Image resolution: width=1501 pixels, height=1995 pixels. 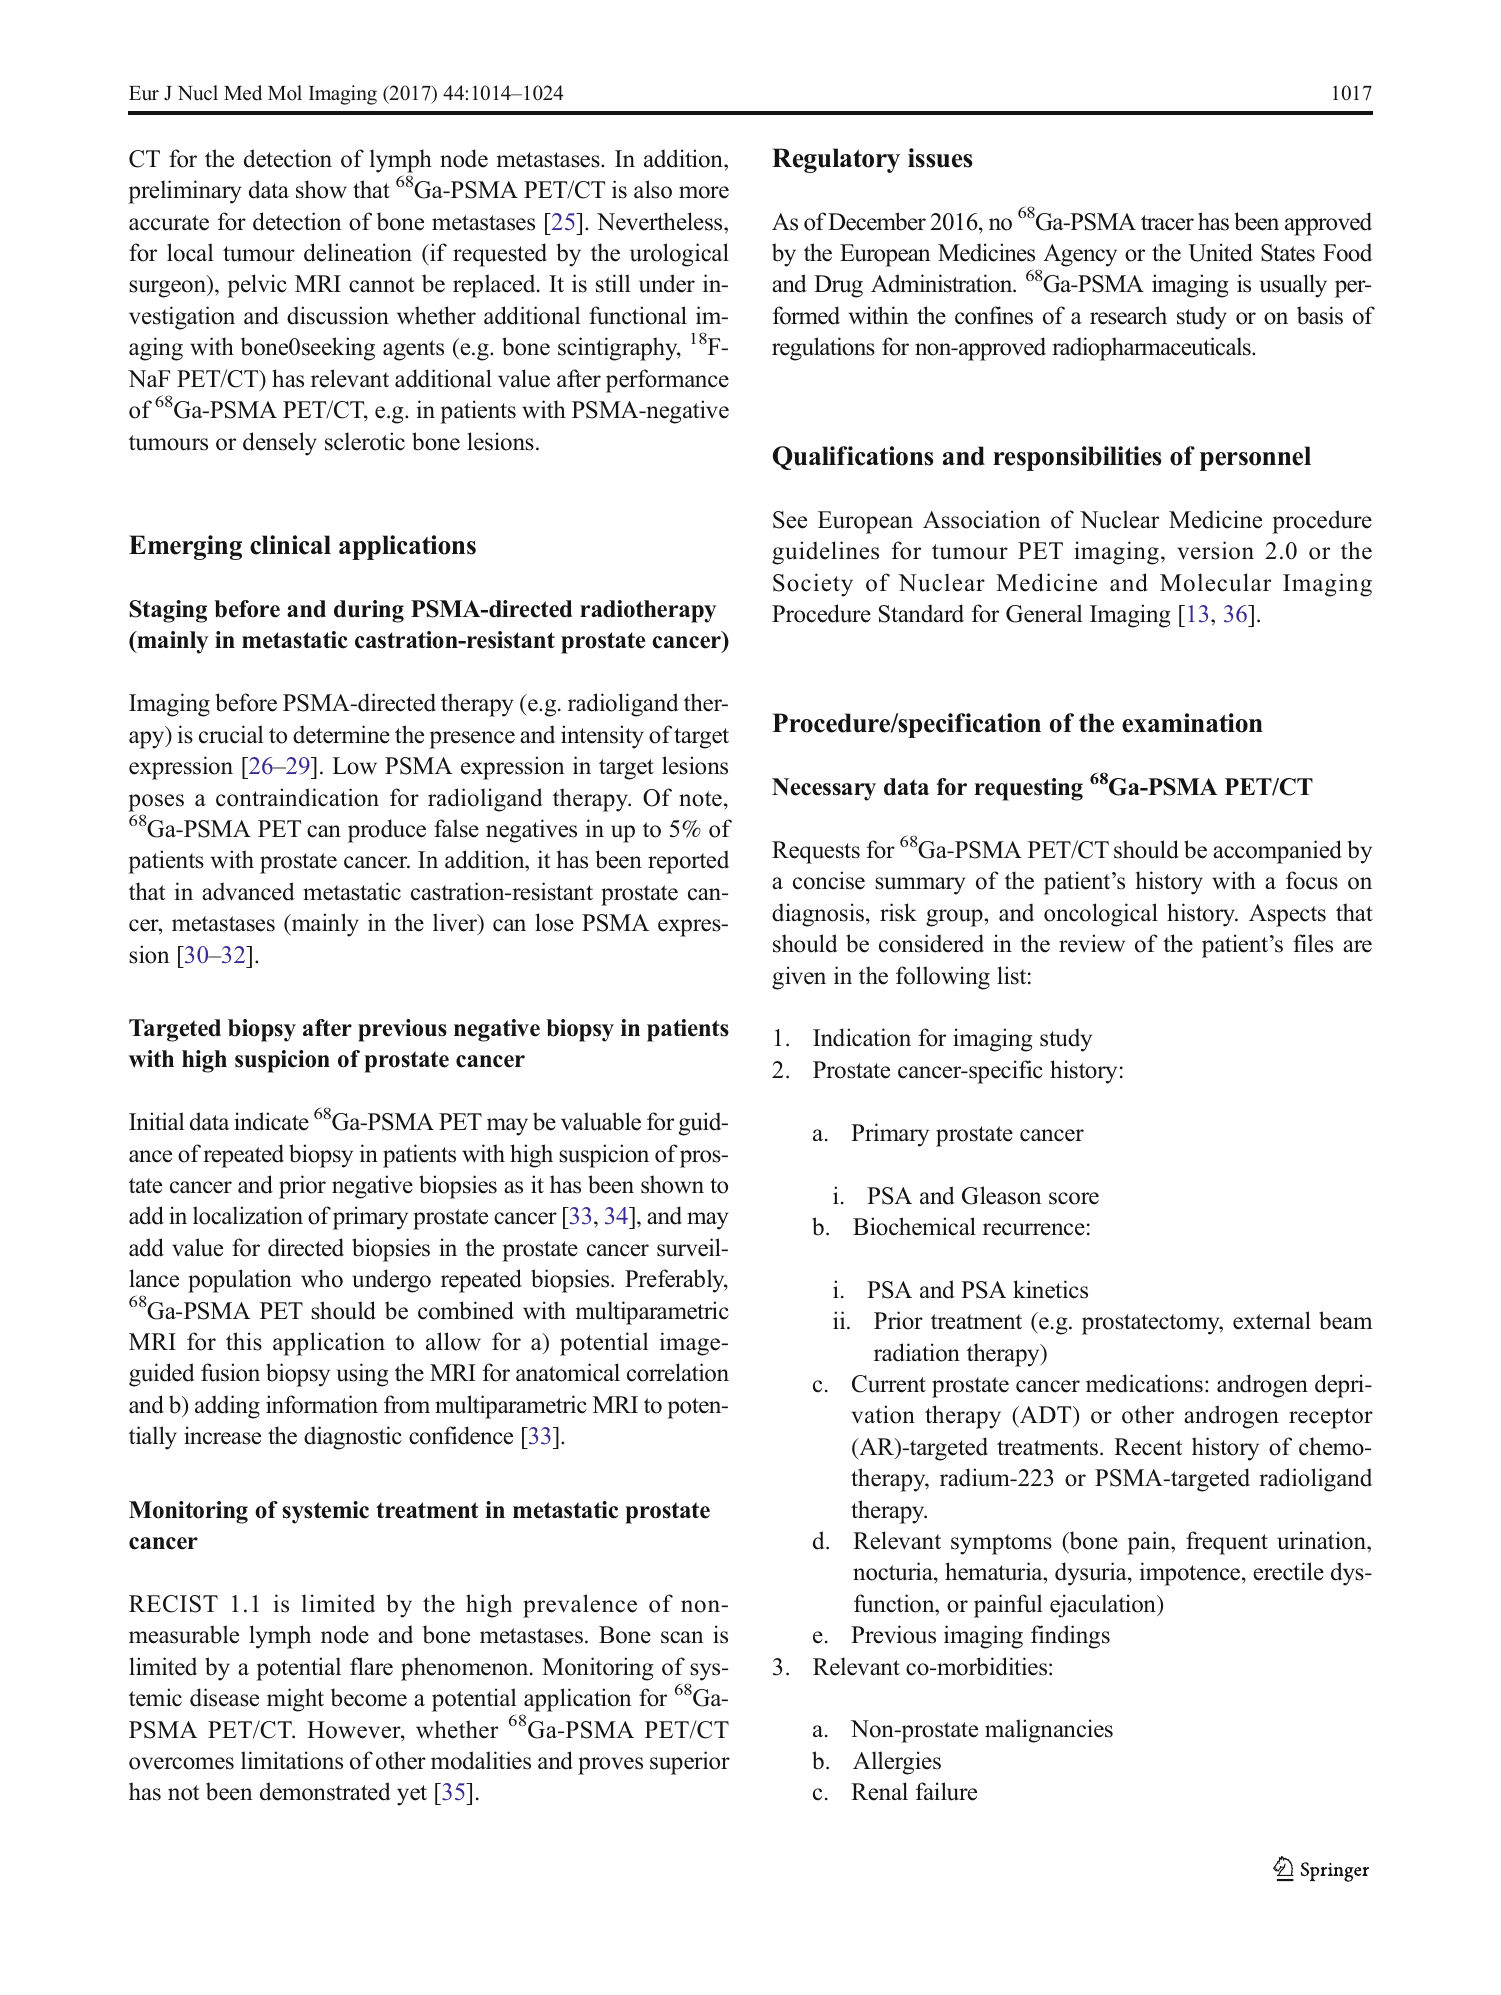 What do you see at coordinates (1167, 223) in the image?
I see `tracer` at bounding box center [1167, 223].
